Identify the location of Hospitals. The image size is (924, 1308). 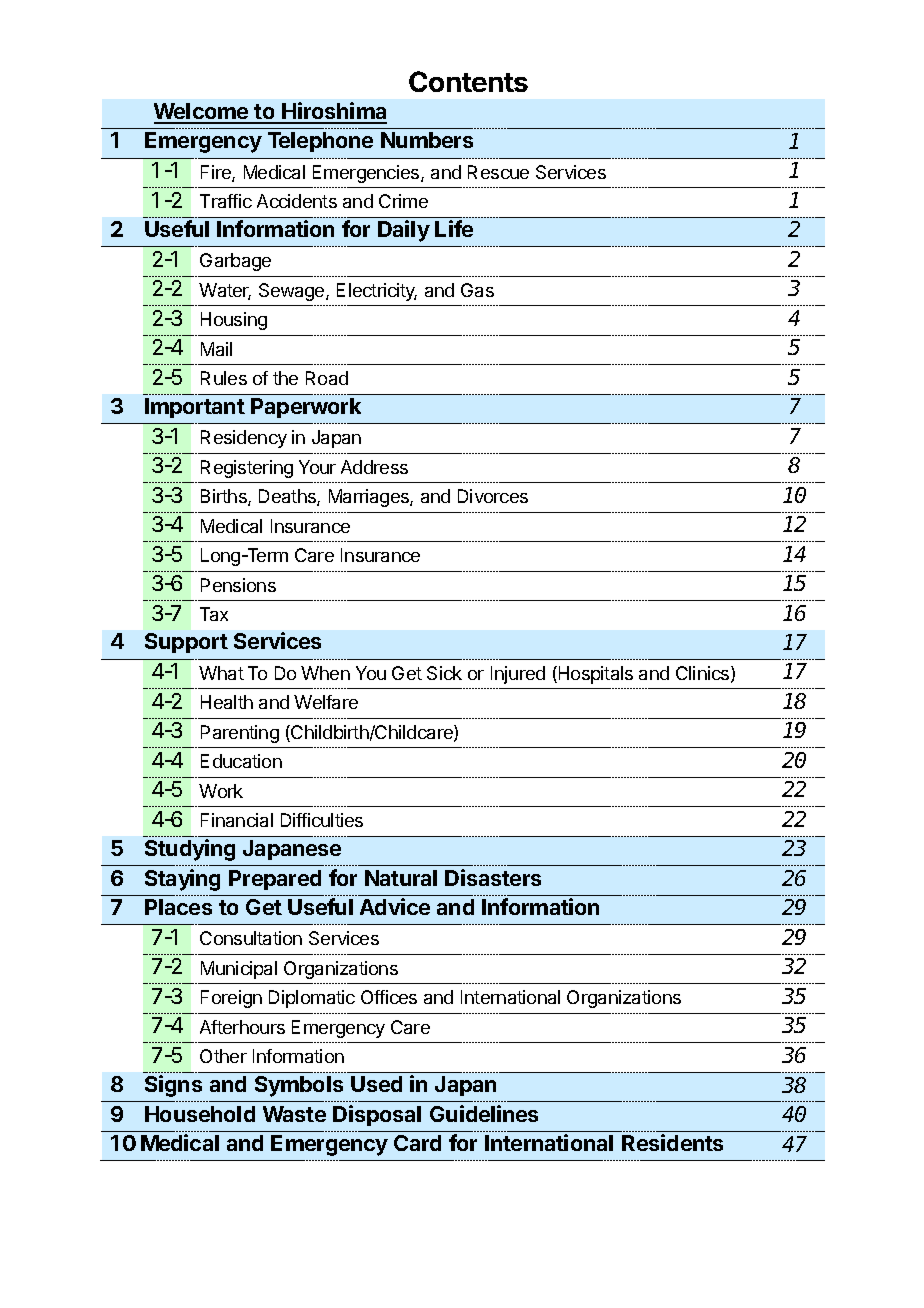
(594, 675).
